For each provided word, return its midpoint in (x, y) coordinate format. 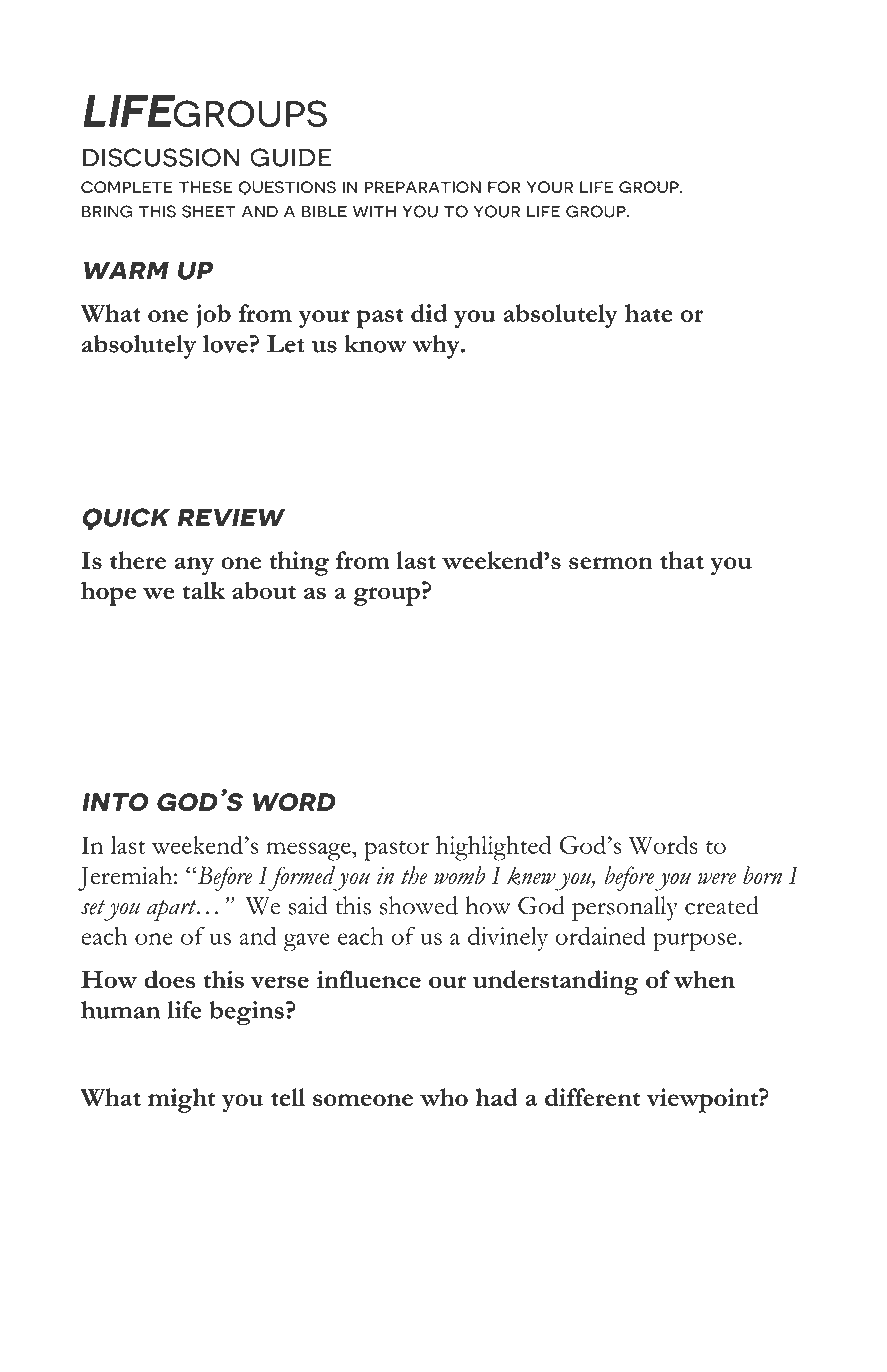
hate (649, 313)
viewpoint (703, 1100)
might (181, 1100)
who (444, 1097)
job (213, 316)
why (437, 347)
